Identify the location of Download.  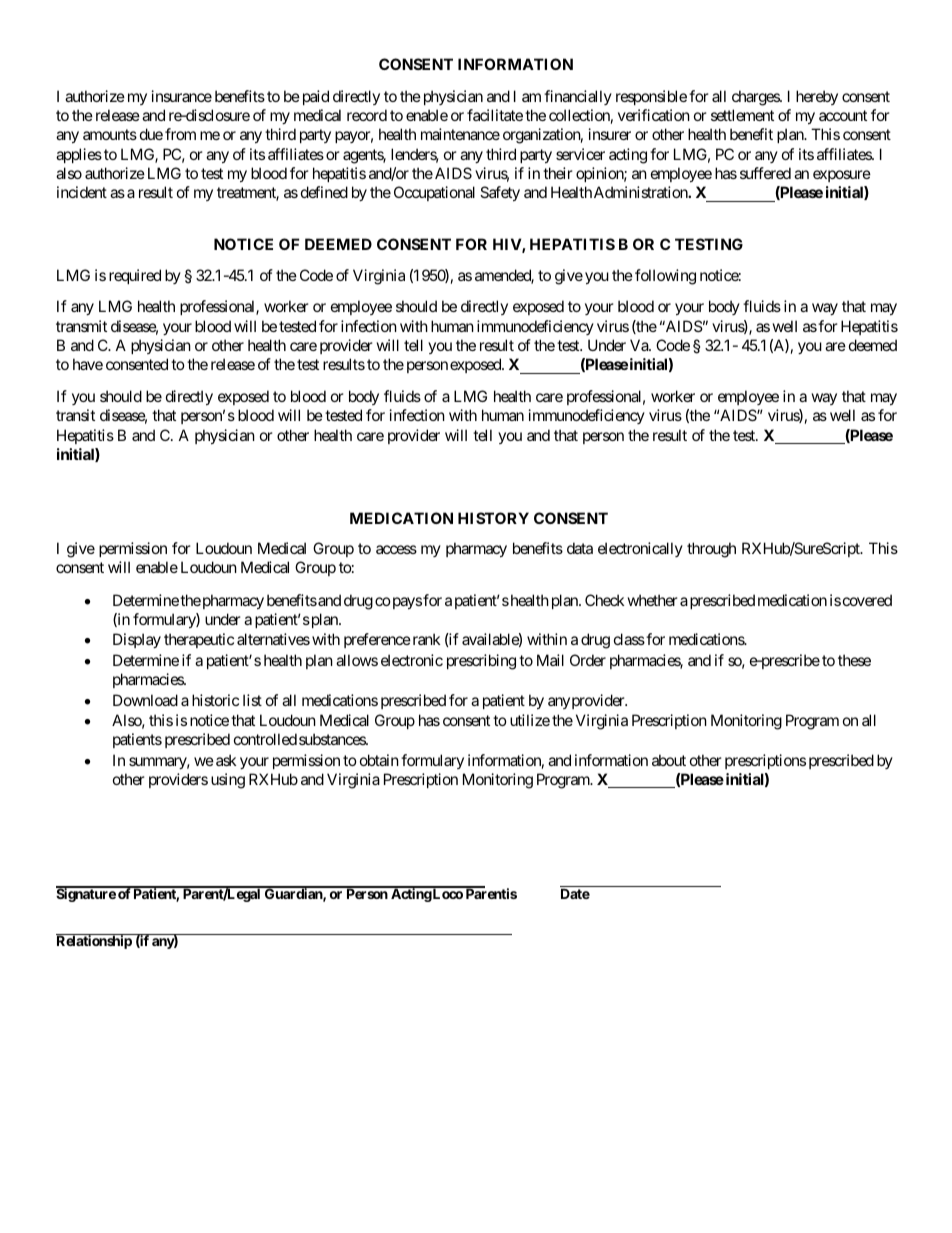
(145, 700).
